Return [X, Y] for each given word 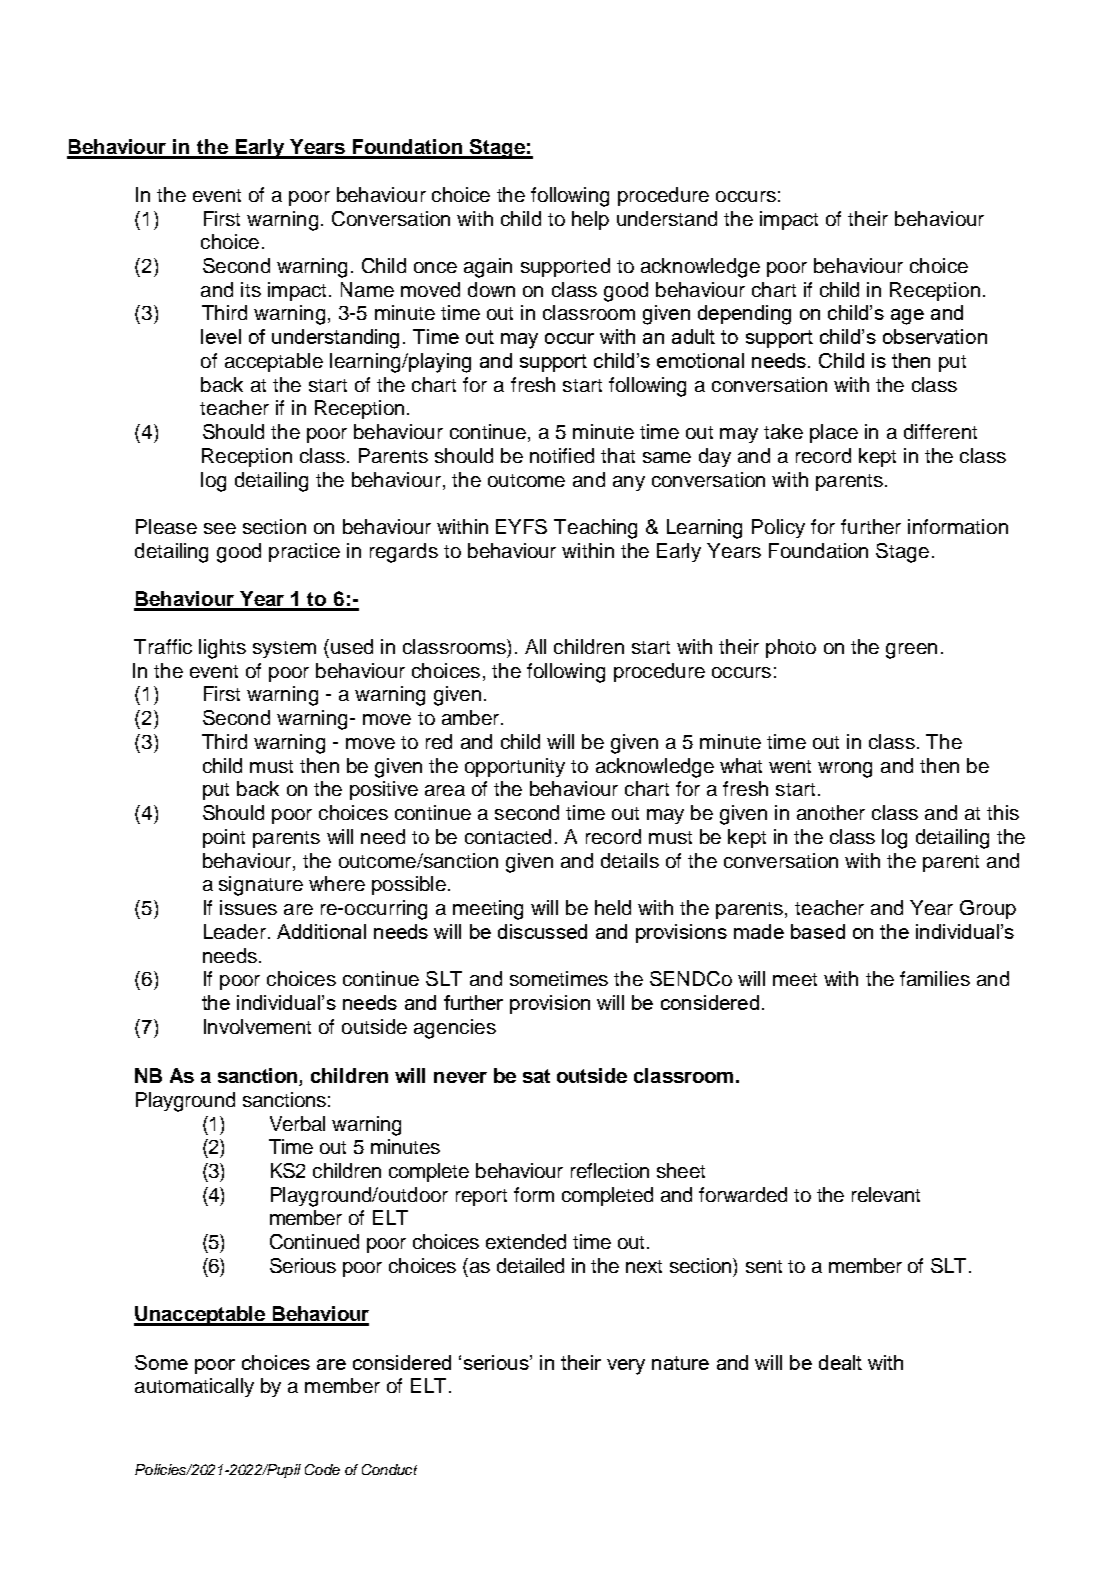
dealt [840, 1362]
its [251, 289]
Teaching [595, 529]
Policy [778, 528]
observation [935, 336]
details [630, 860]
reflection [610, 1170]
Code [322, 1469]
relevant [886, 1194]
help [590, 220]
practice [304, 552]
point [224, 838]
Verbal [297, 1123]
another [831, 812]
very [626, 1367]
